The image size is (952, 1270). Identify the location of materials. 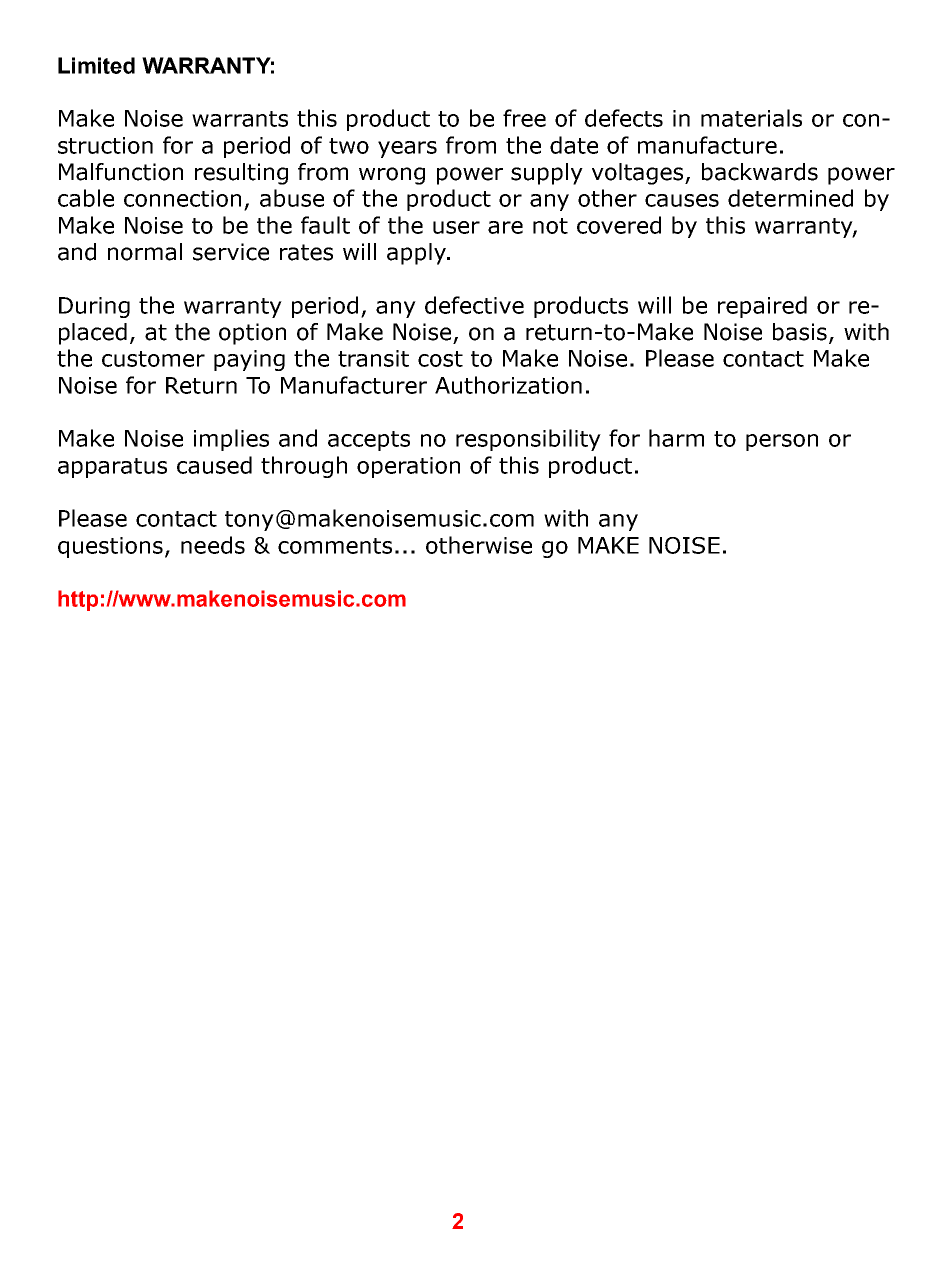
(751, 118).
